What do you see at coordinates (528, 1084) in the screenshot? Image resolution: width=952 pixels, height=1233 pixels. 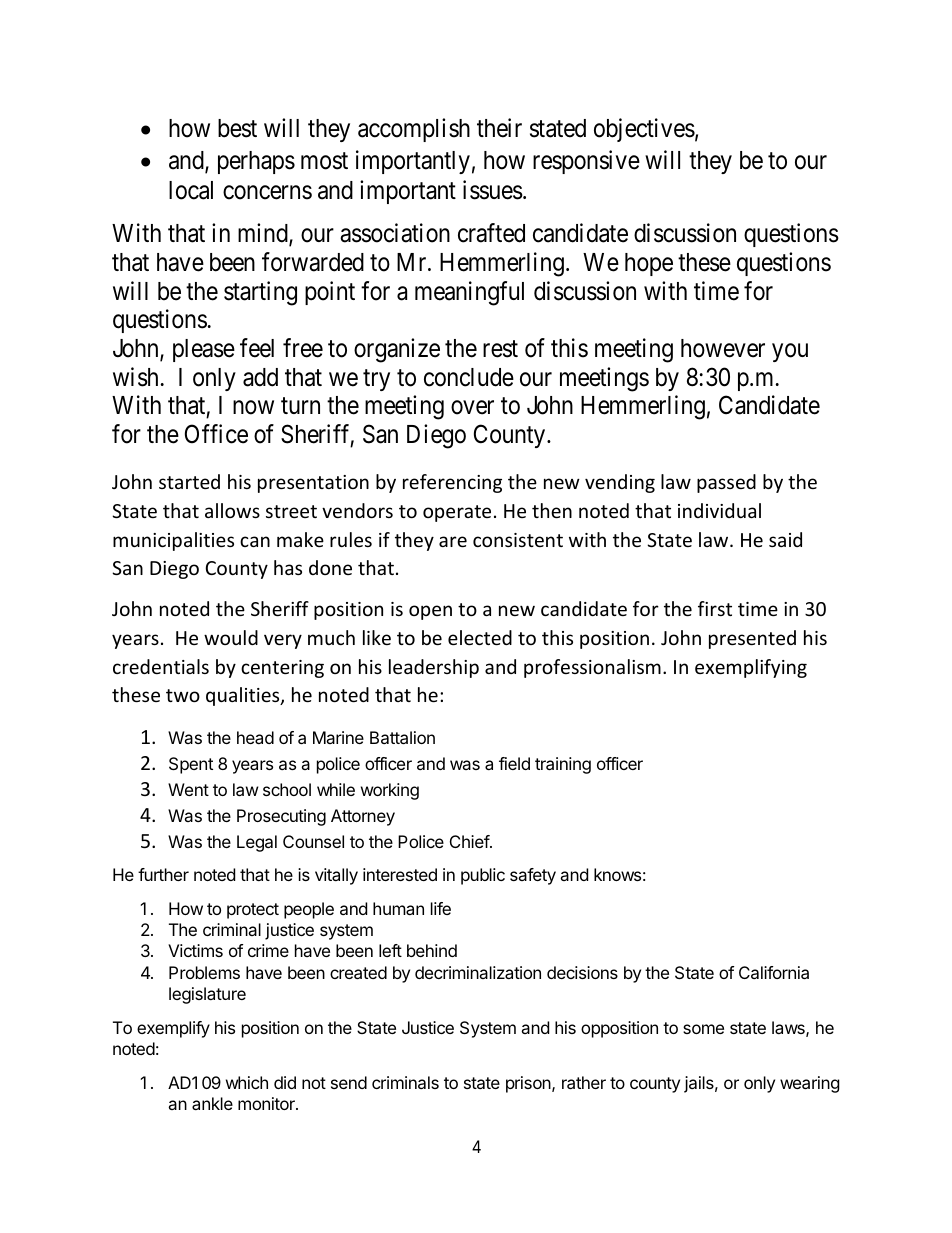 I see `prison` at bounding box center [528, 1084].
